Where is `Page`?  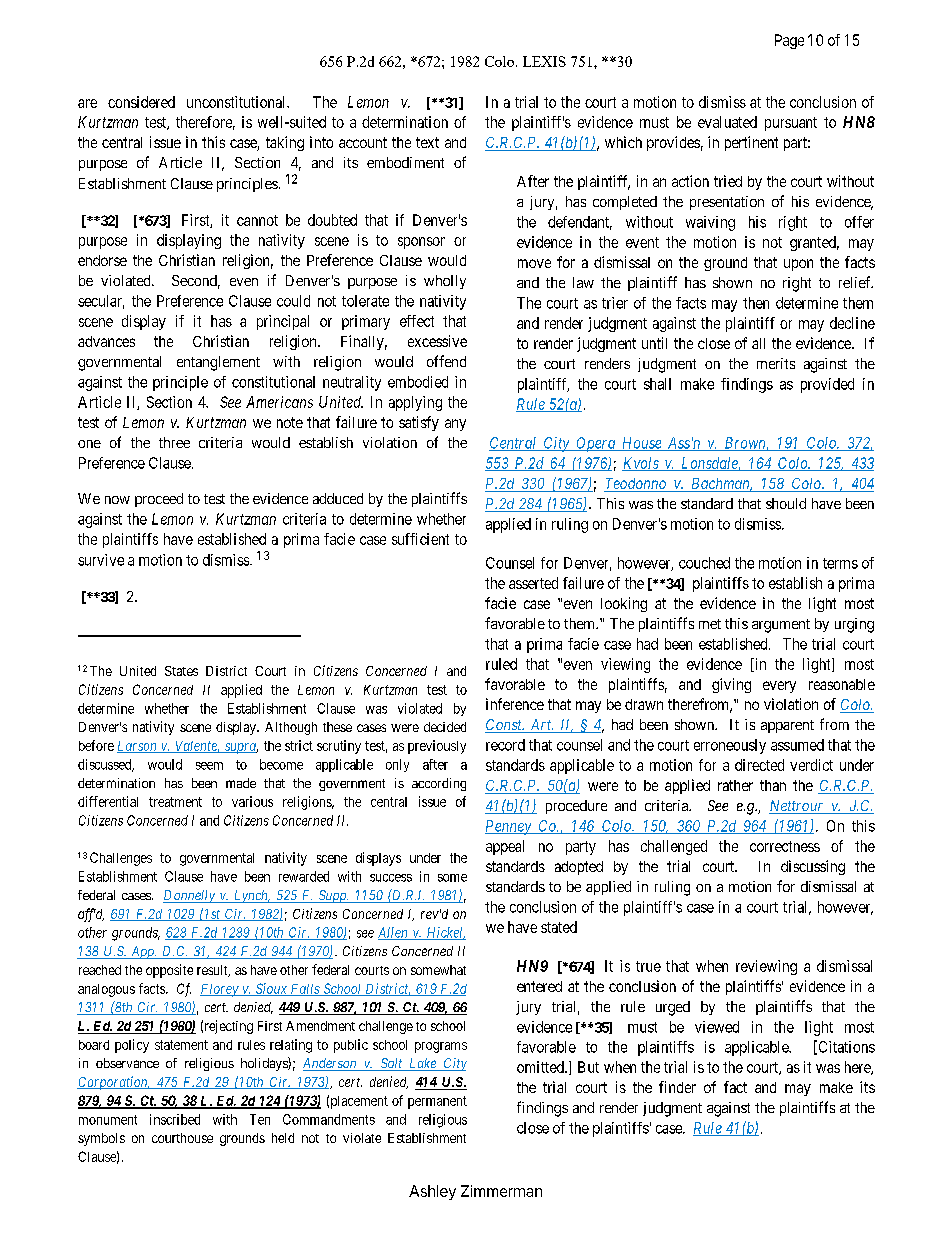
Page is located at coordinates (789, 41).
